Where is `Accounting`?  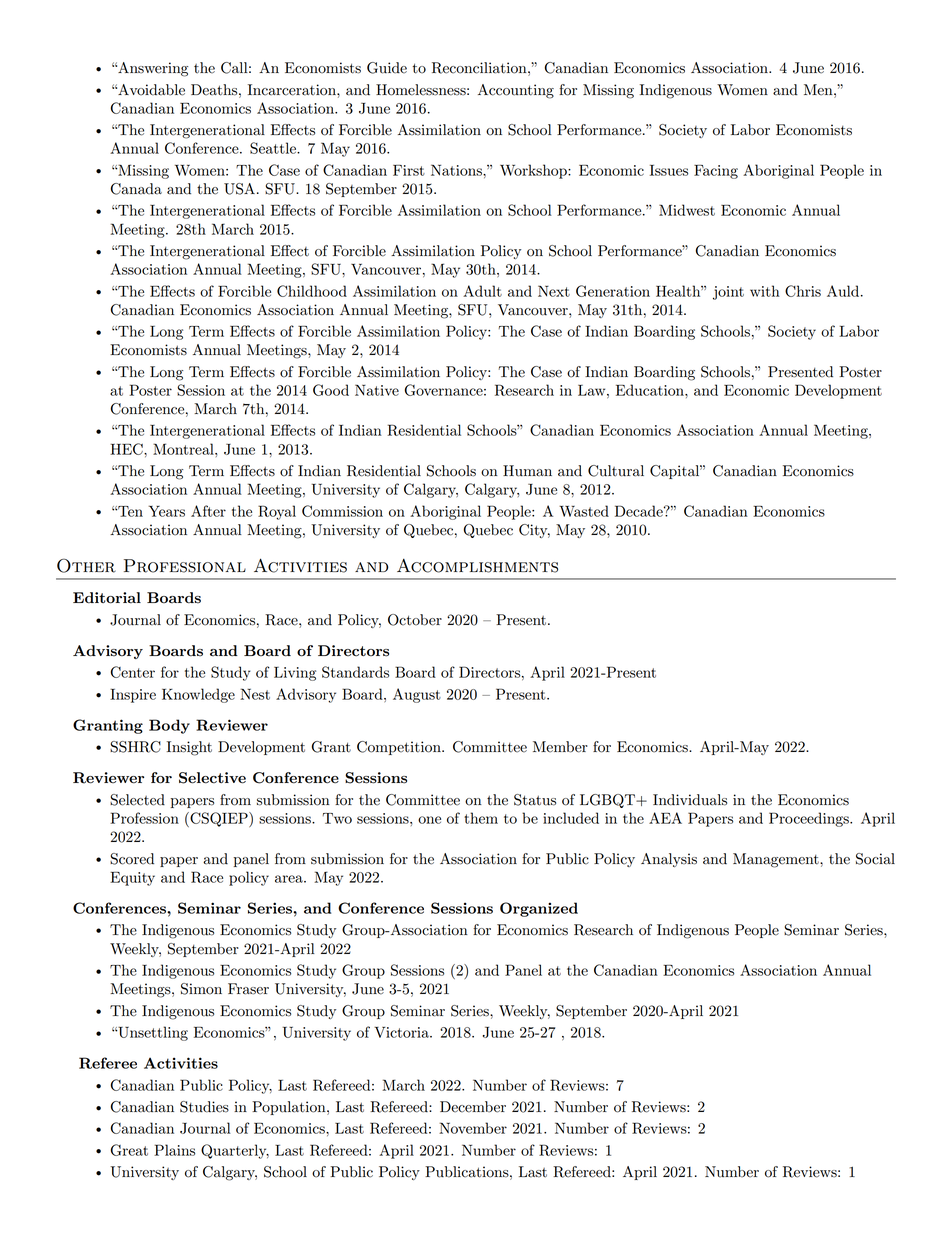
Accounting is located at coordinates (516, 91).
